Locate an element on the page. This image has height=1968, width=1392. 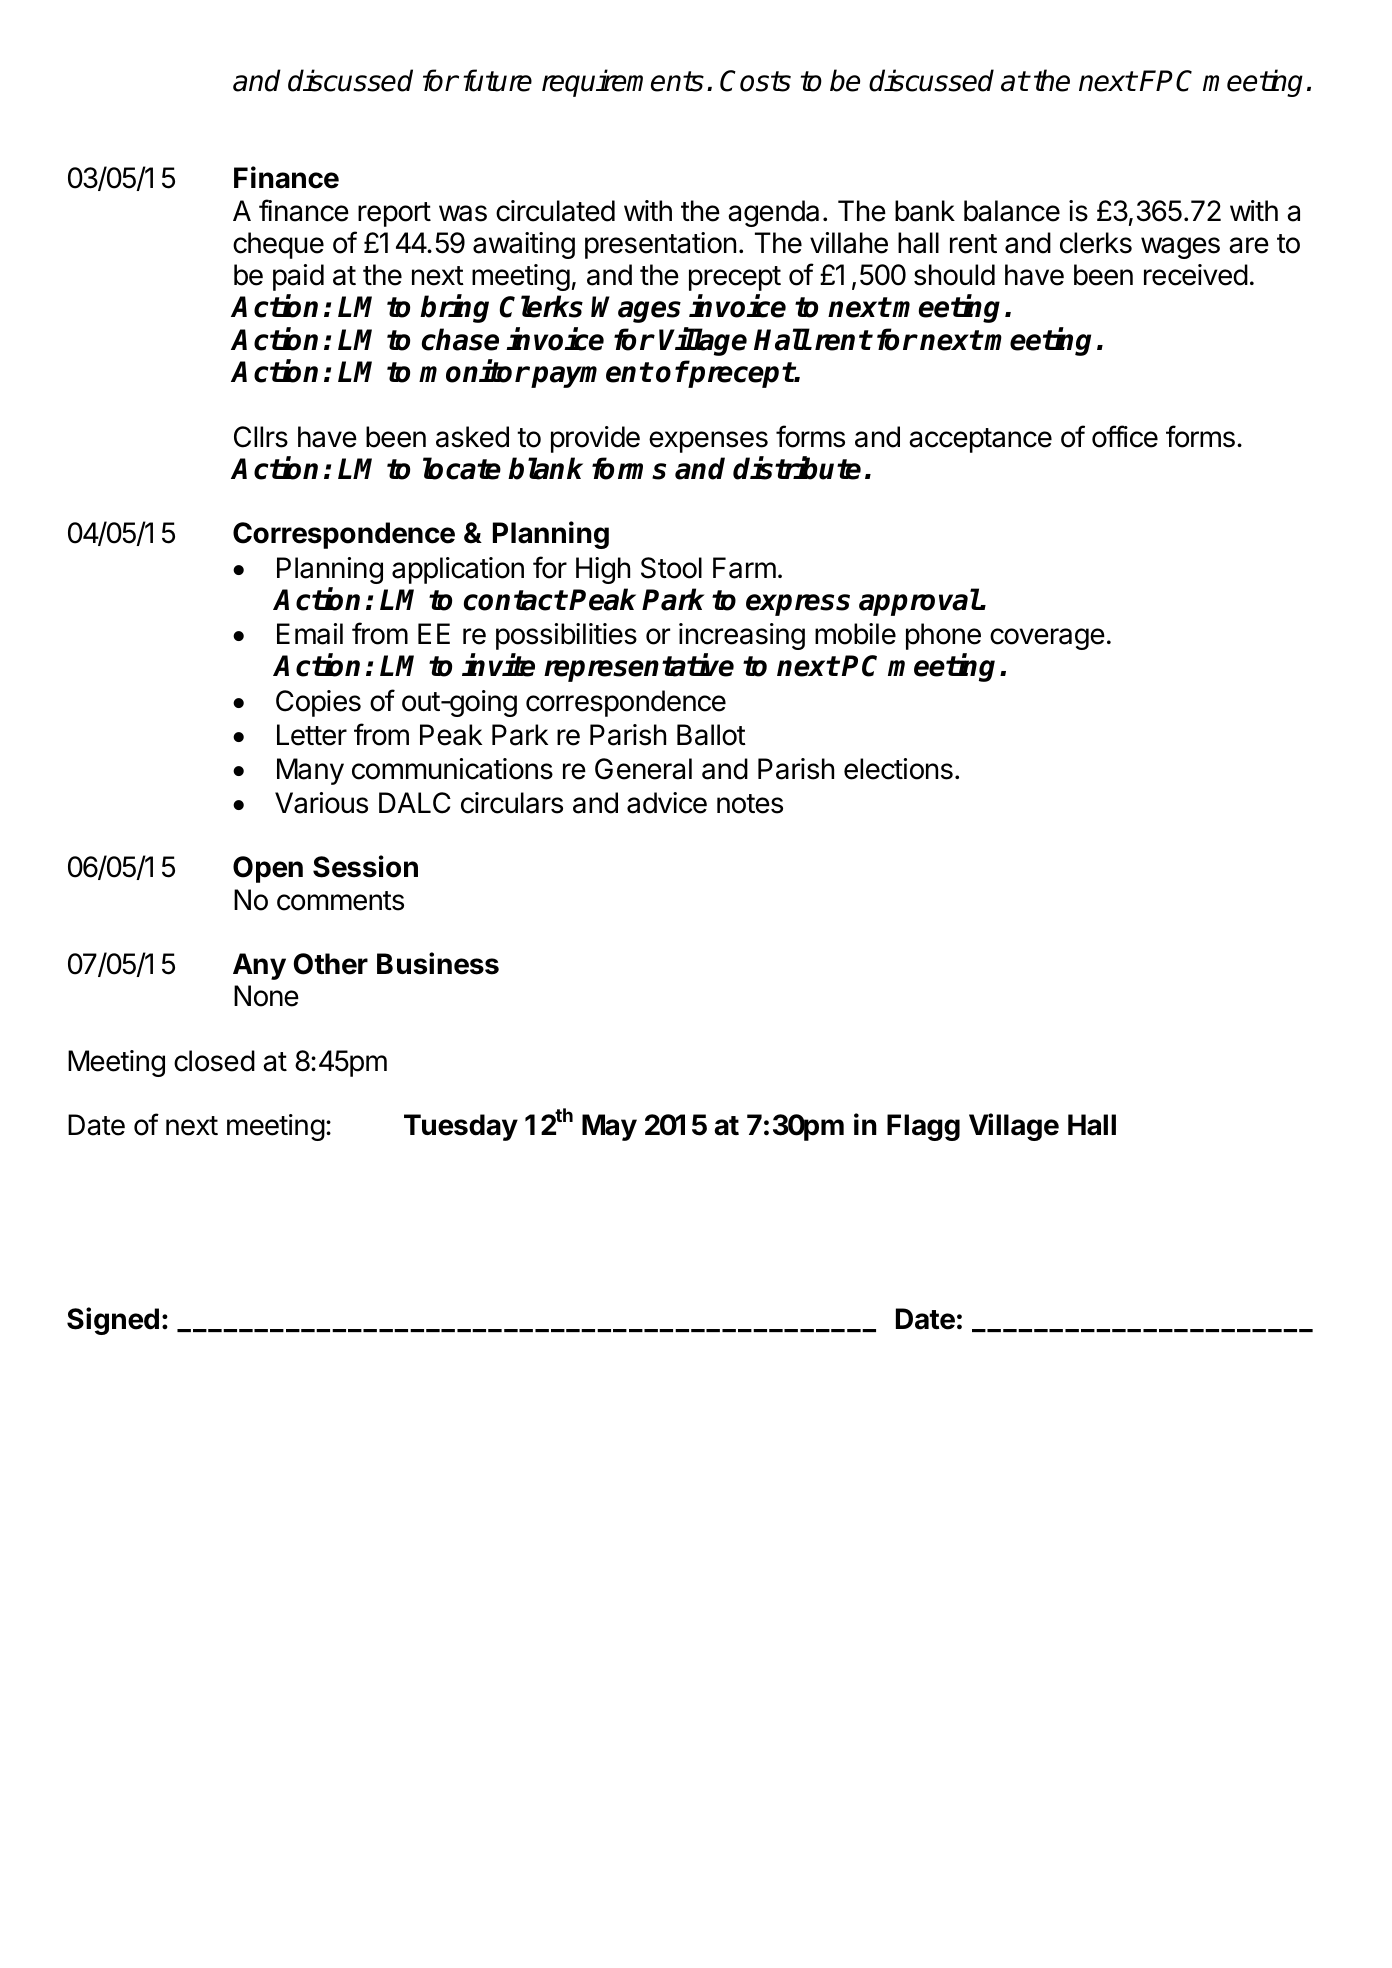
FPC is located at coordinates (1166, 81).
